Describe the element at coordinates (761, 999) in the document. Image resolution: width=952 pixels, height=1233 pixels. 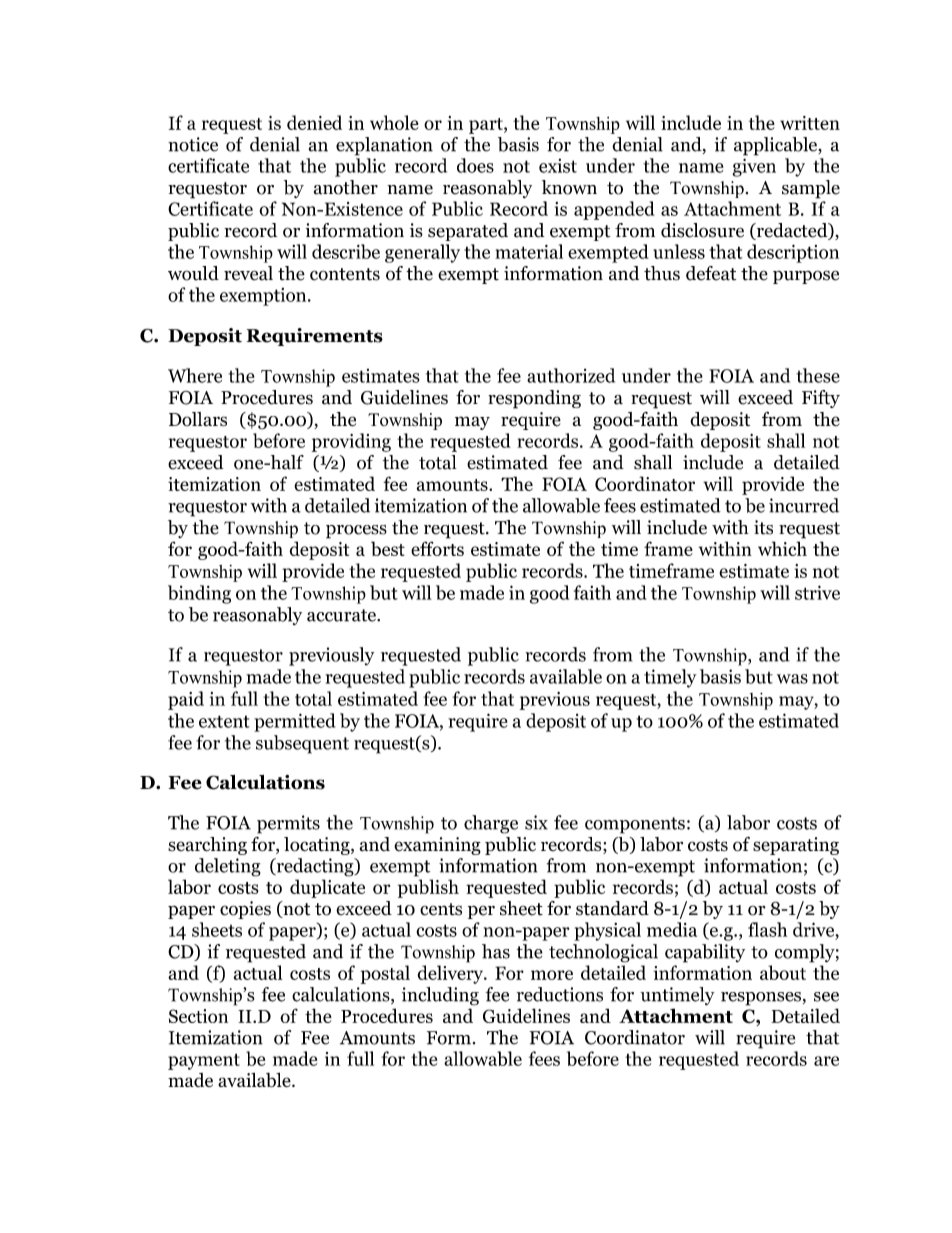
I see `responses` at that location.
